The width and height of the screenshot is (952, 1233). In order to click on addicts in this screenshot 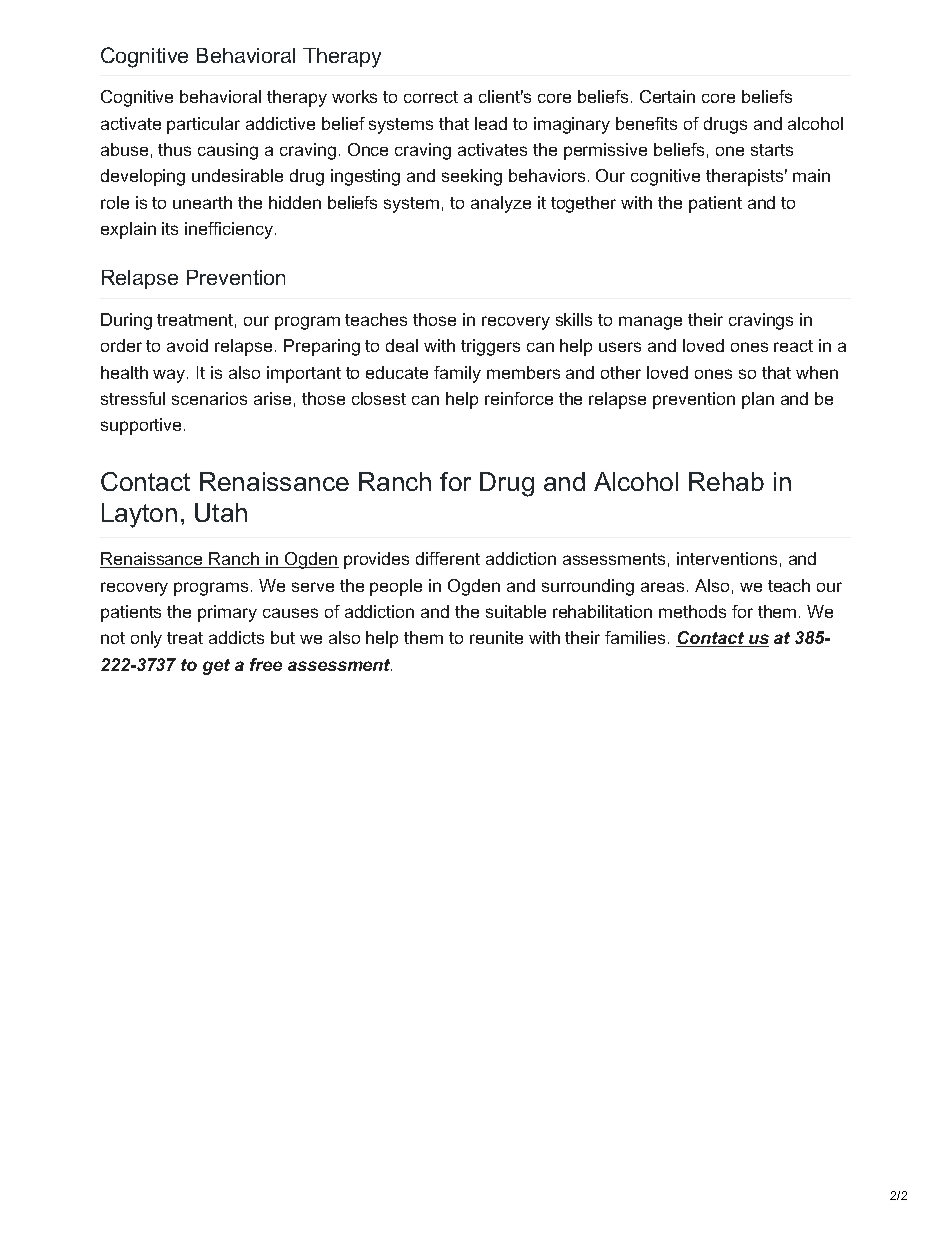, I will do `click(236, 637)`.
